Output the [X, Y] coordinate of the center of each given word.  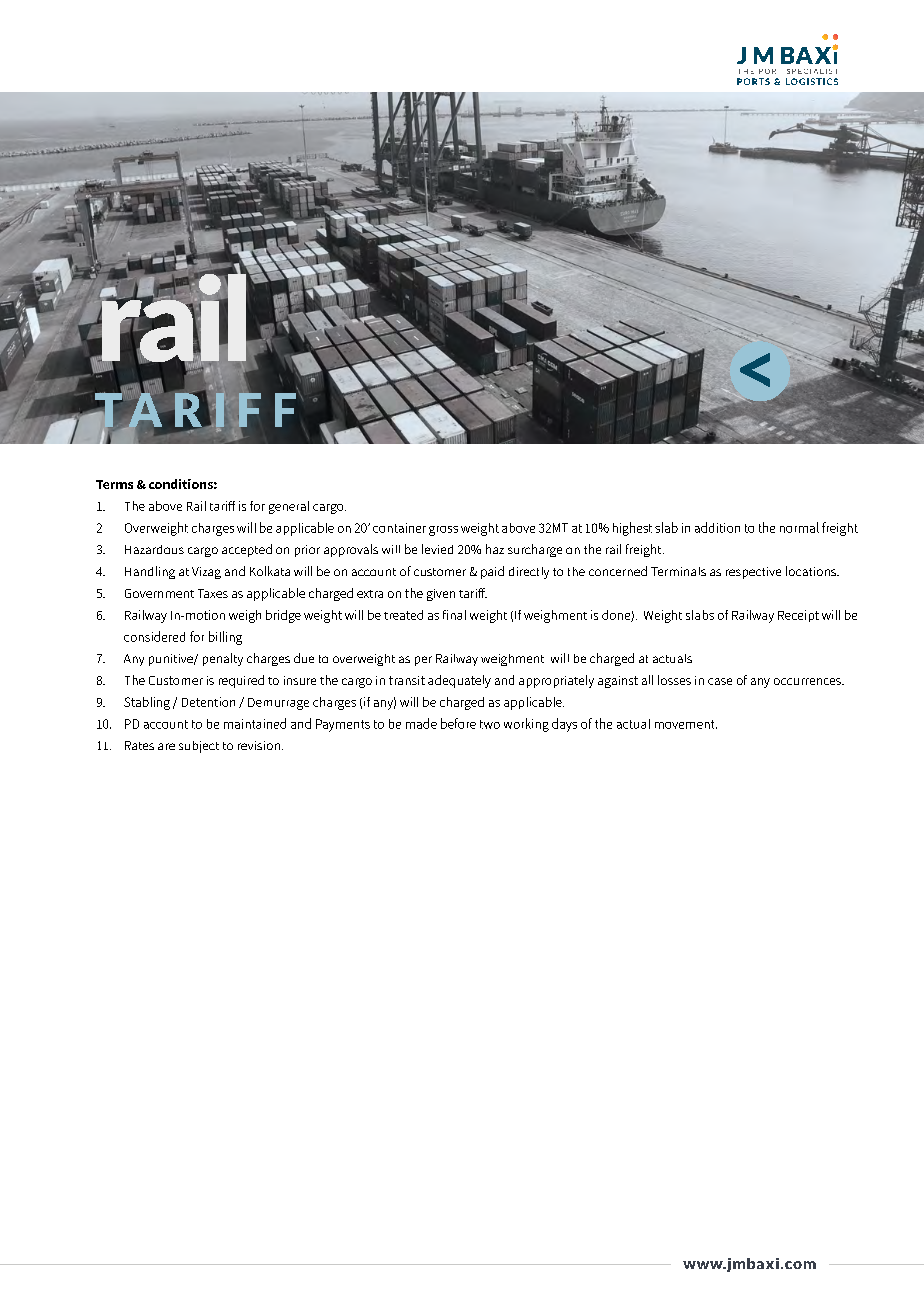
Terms [114, 484]
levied [437, 549]
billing [225, 638]
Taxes [213, 593]
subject [199, 747]
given [441, 595]
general [289, 507]
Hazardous [154, 549]
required [241, 681]
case [720, 681]
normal [799, 527]
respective [753, 573]
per [423, 661]
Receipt [798, 616]
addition [717, 527]
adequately [459, 681]
